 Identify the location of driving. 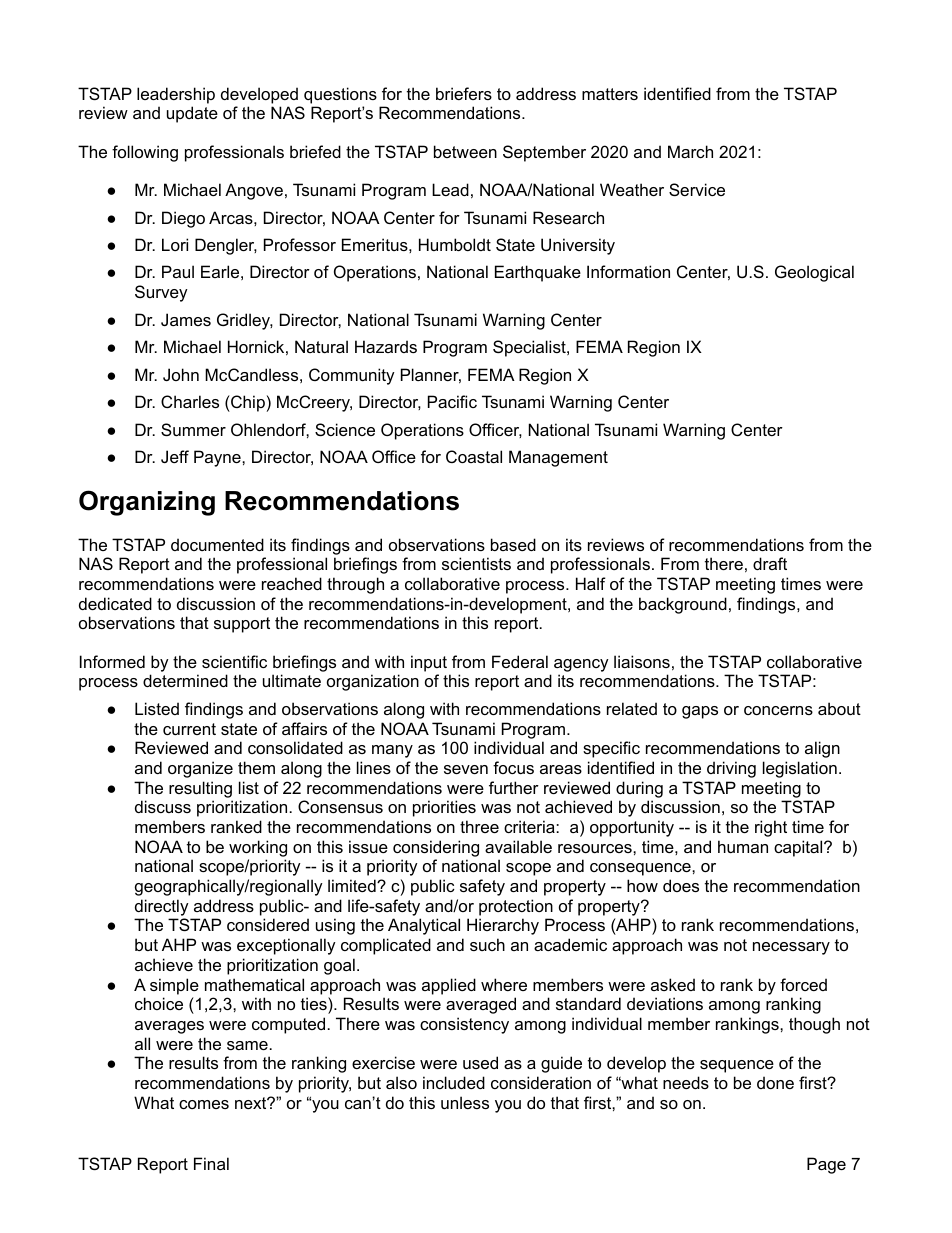
(731, 769).
